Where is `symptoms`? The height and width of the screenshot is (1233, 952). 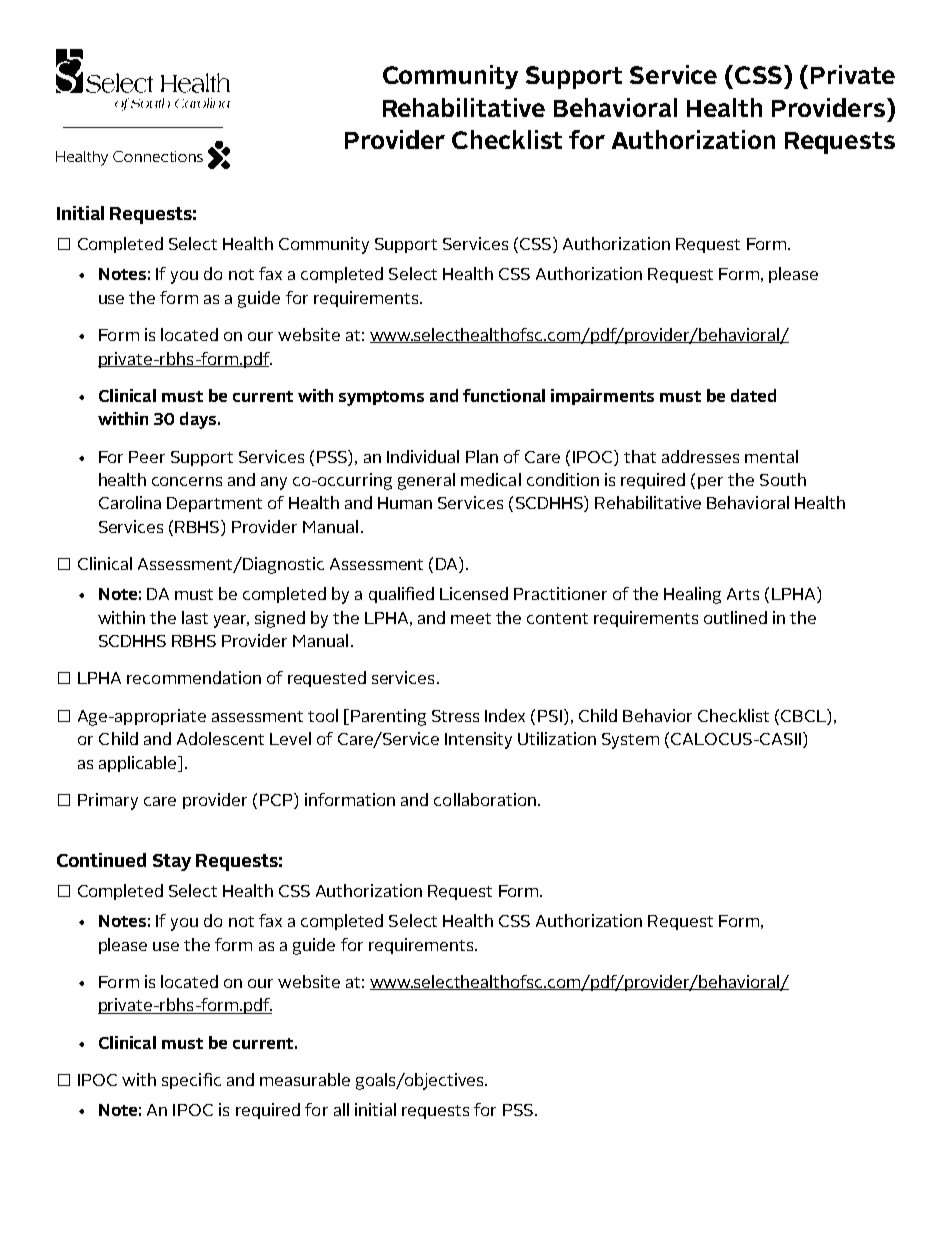 symptoms is located at coordinates (381, 398).
